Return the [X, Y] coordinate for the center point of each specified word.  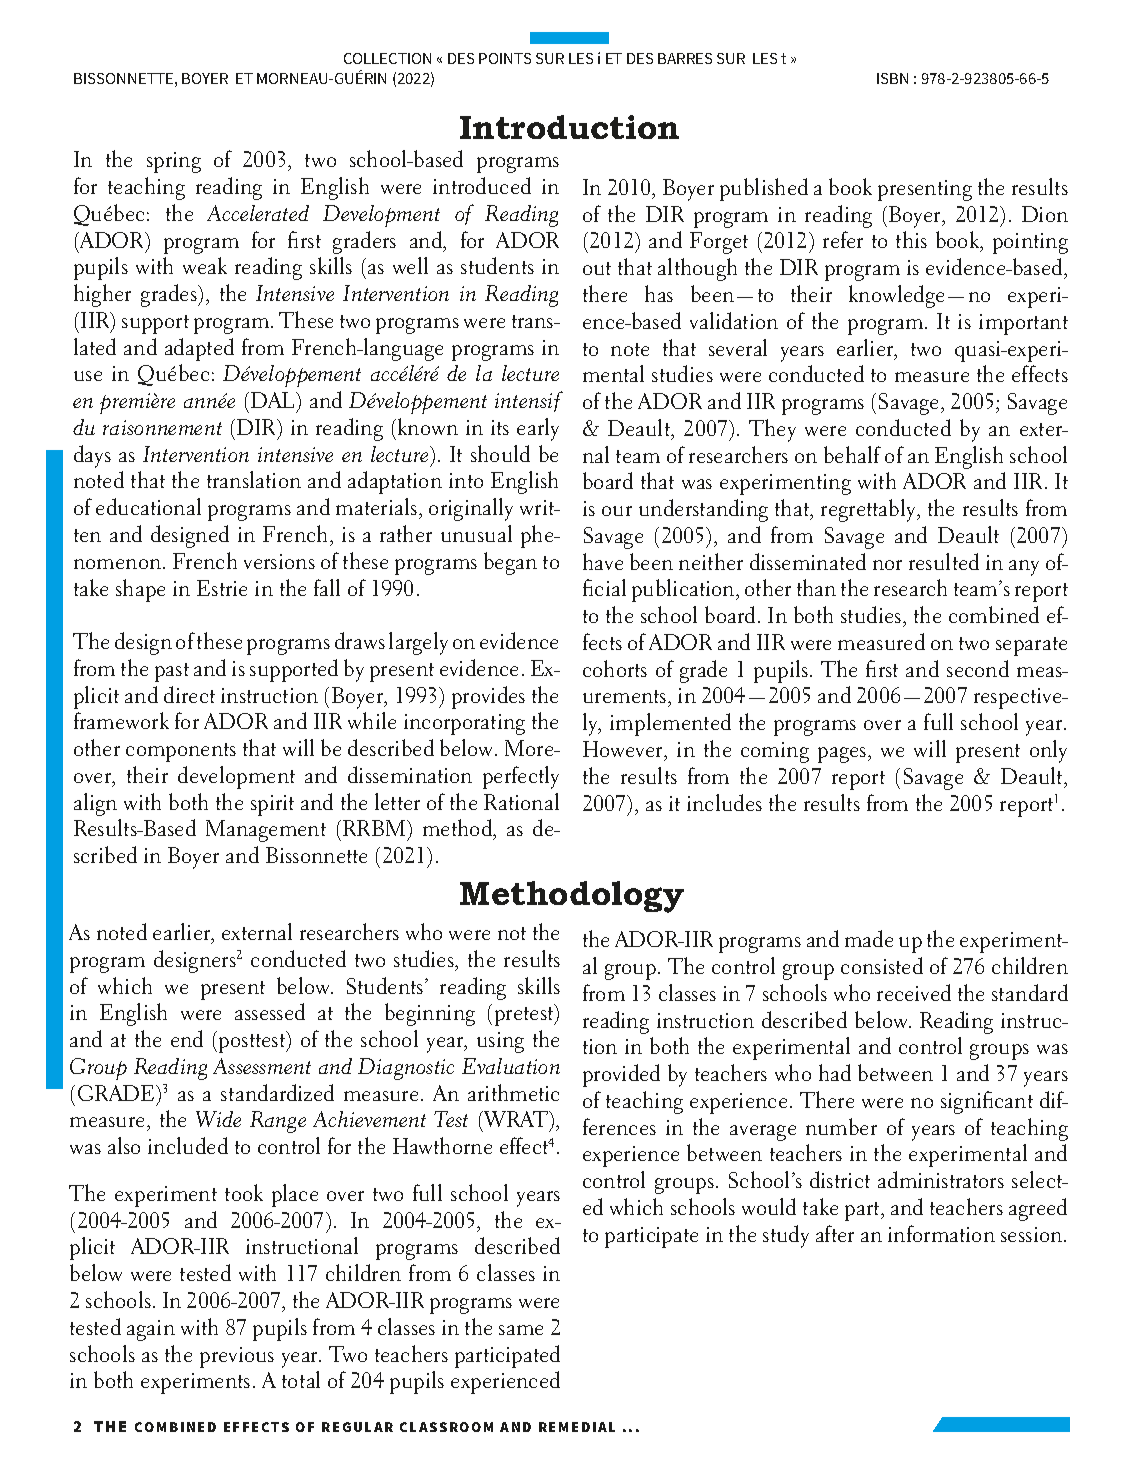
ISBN [892, 78]
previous [237, 1357]
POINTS [505, 58]
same [521, 1330]
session [1033, 1234]
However [624, 749]
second [978, 668]
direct [189, 694]
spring [174, 162]
